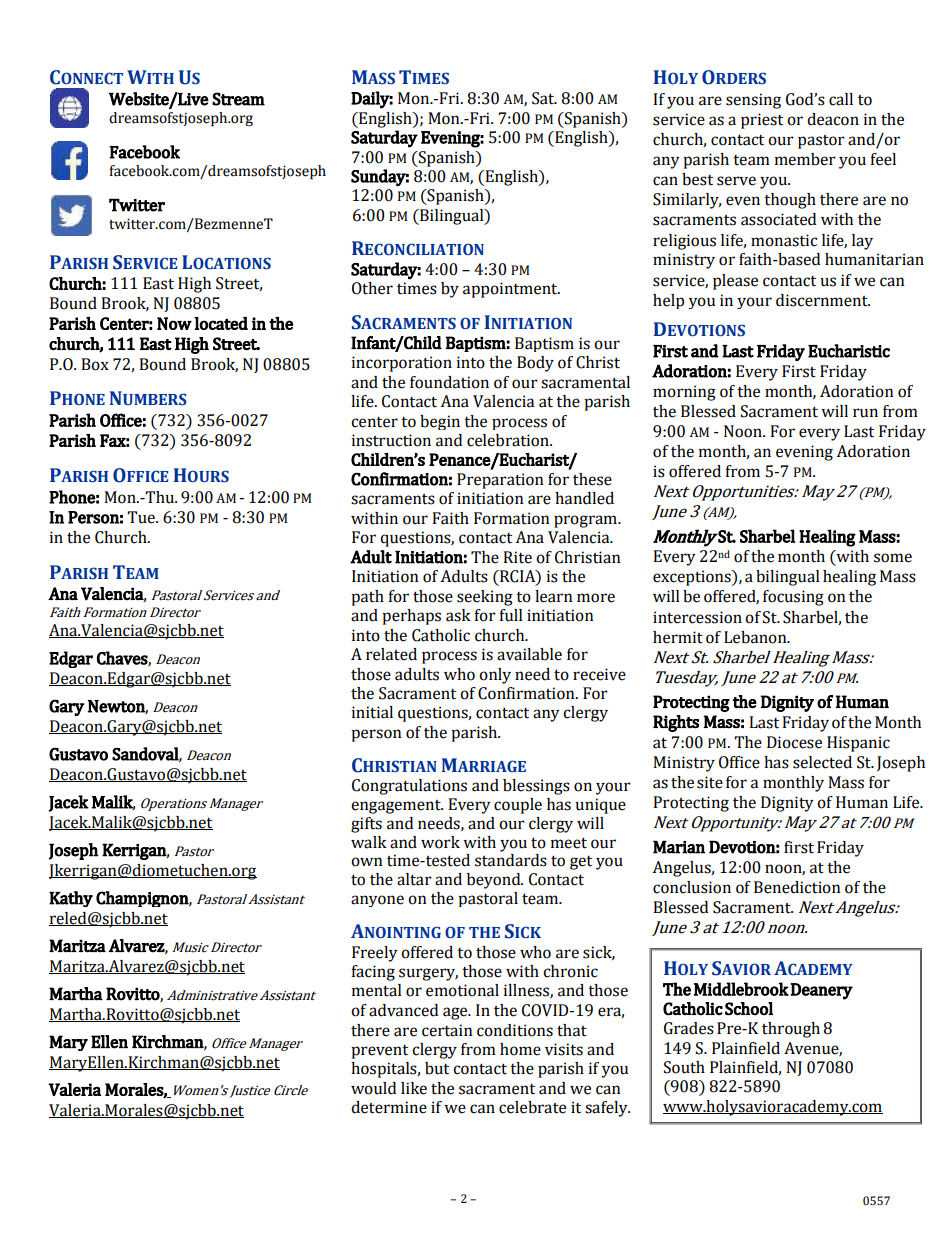 This image has height=1233, width=952. I want to click on Stream, so click(238, 99).
